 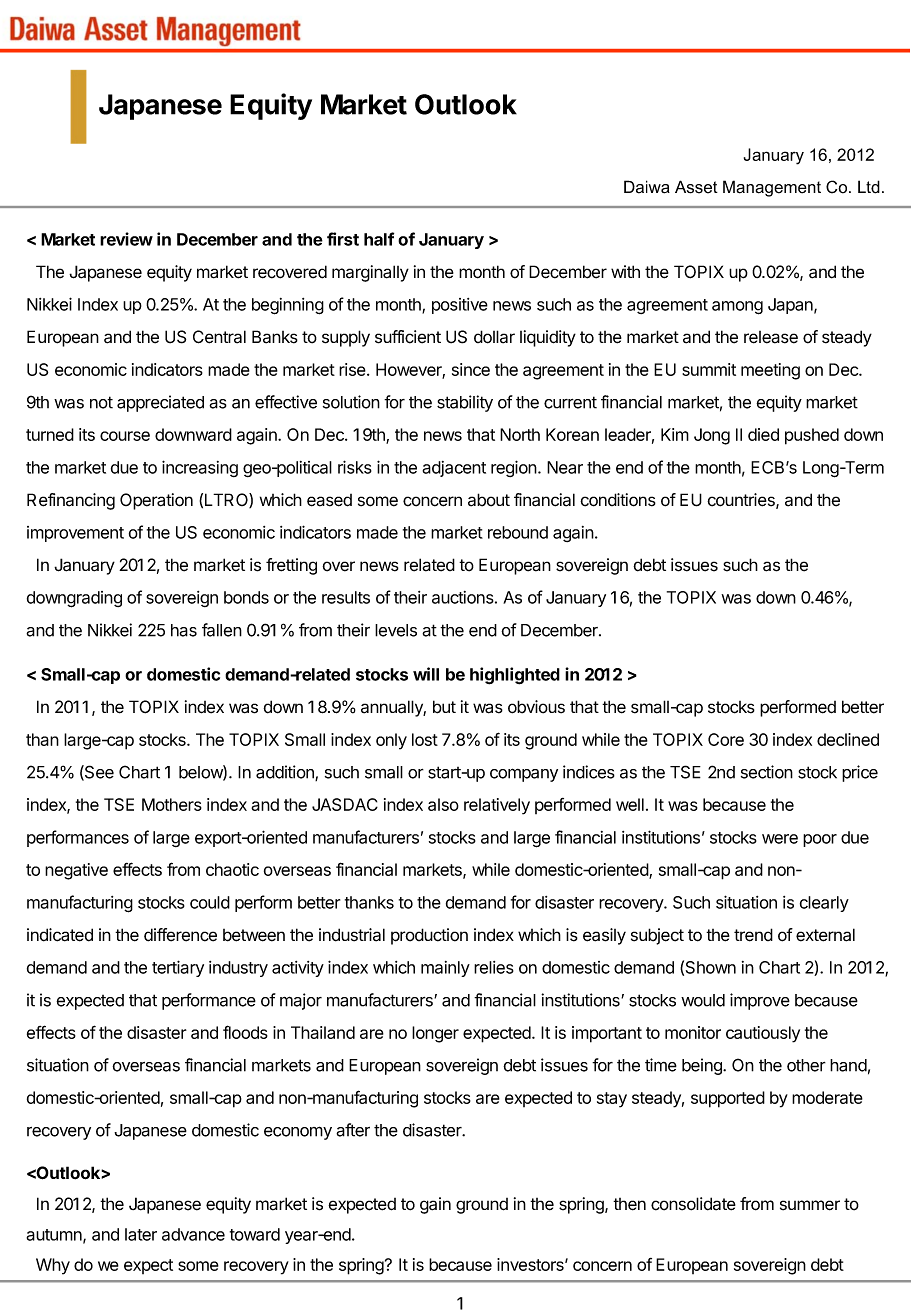 I want to click on review, so click(x=126, y=239).
